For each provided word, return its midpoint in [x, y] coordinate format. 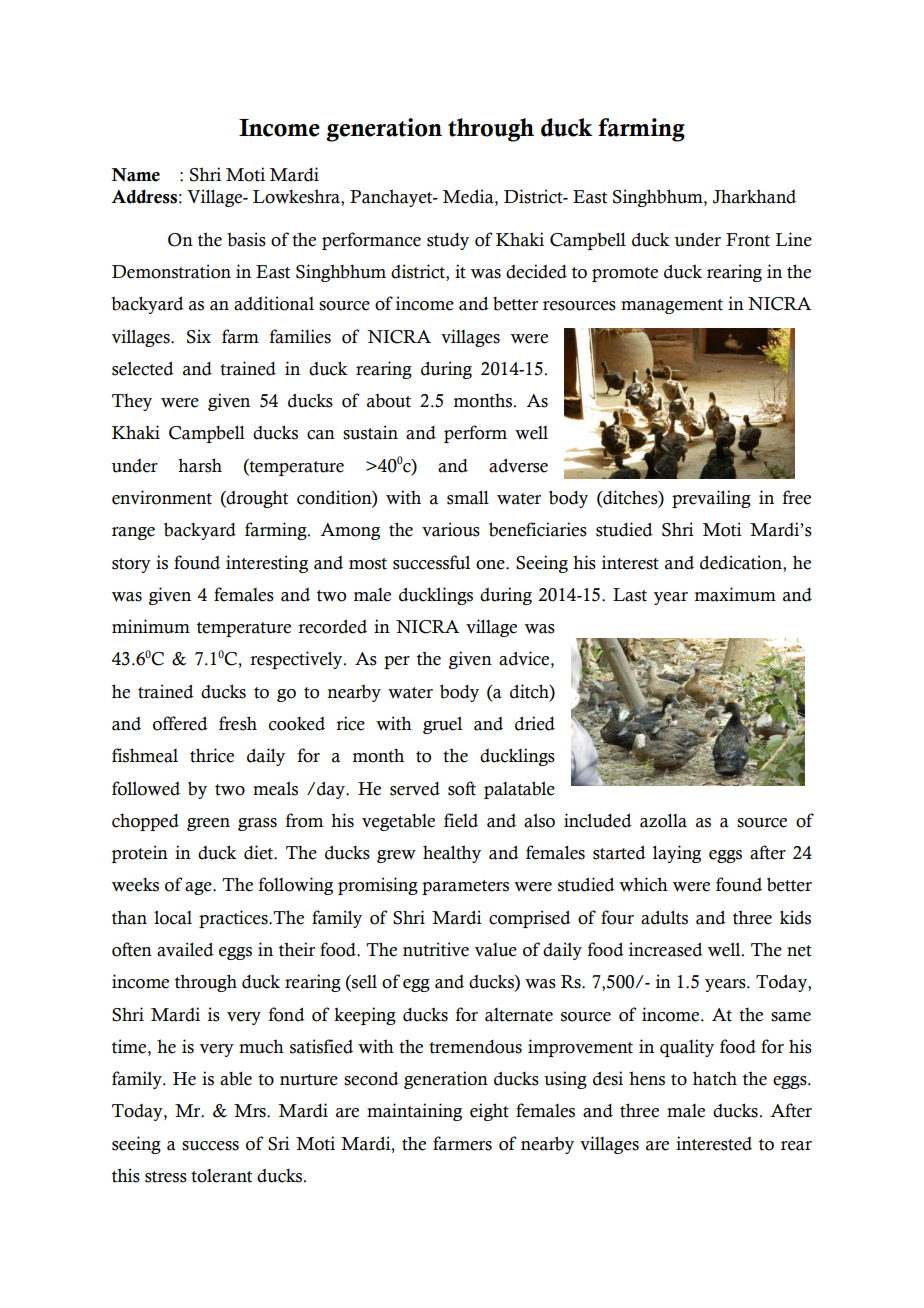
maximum [735, 594]
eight [489, 1112]
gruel [442, 725]
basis [246, 239]
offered [180, 723]
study [448, 241]
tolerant [221, 1176]
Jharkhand [754, 196]
